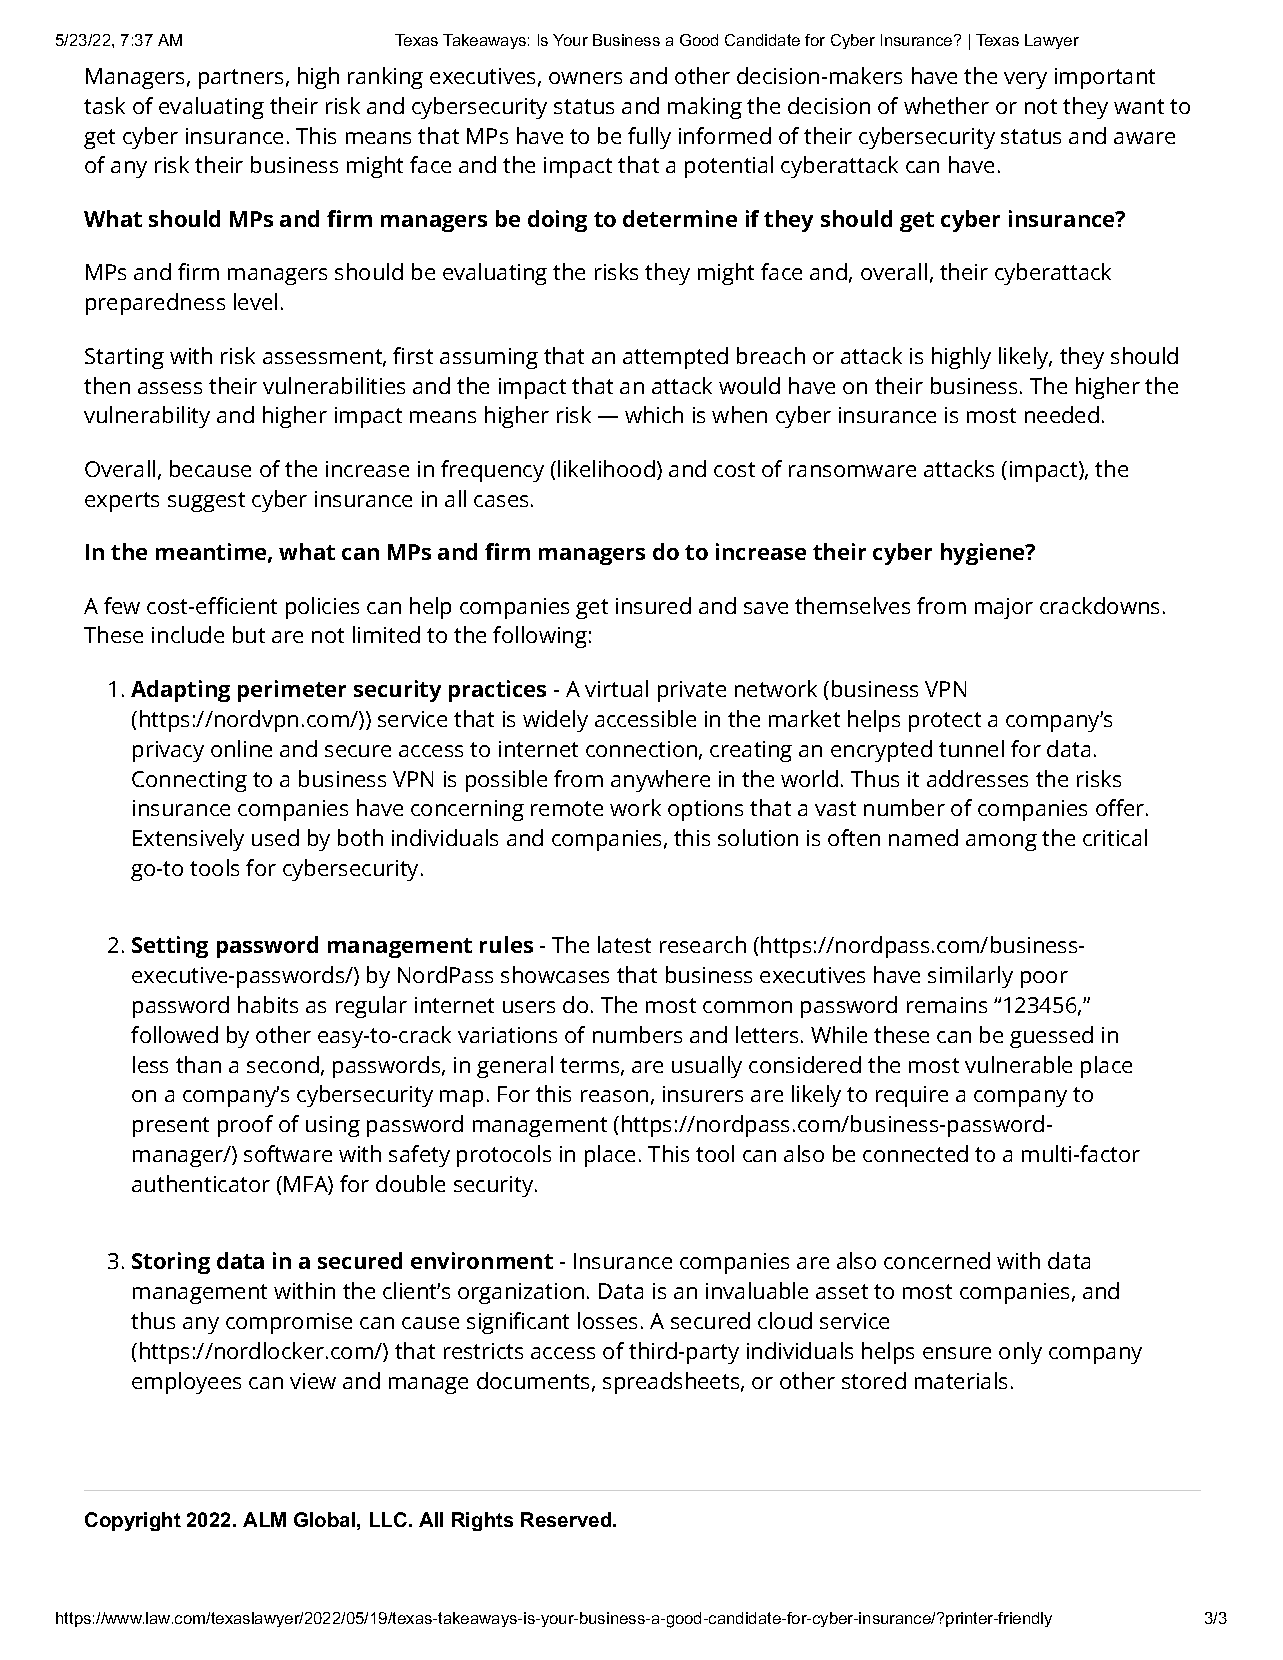 The height and width of the page is (1660, 1283). Describe the element at coordinates (189, 781) in the page. I see `Connecting` at that location.
